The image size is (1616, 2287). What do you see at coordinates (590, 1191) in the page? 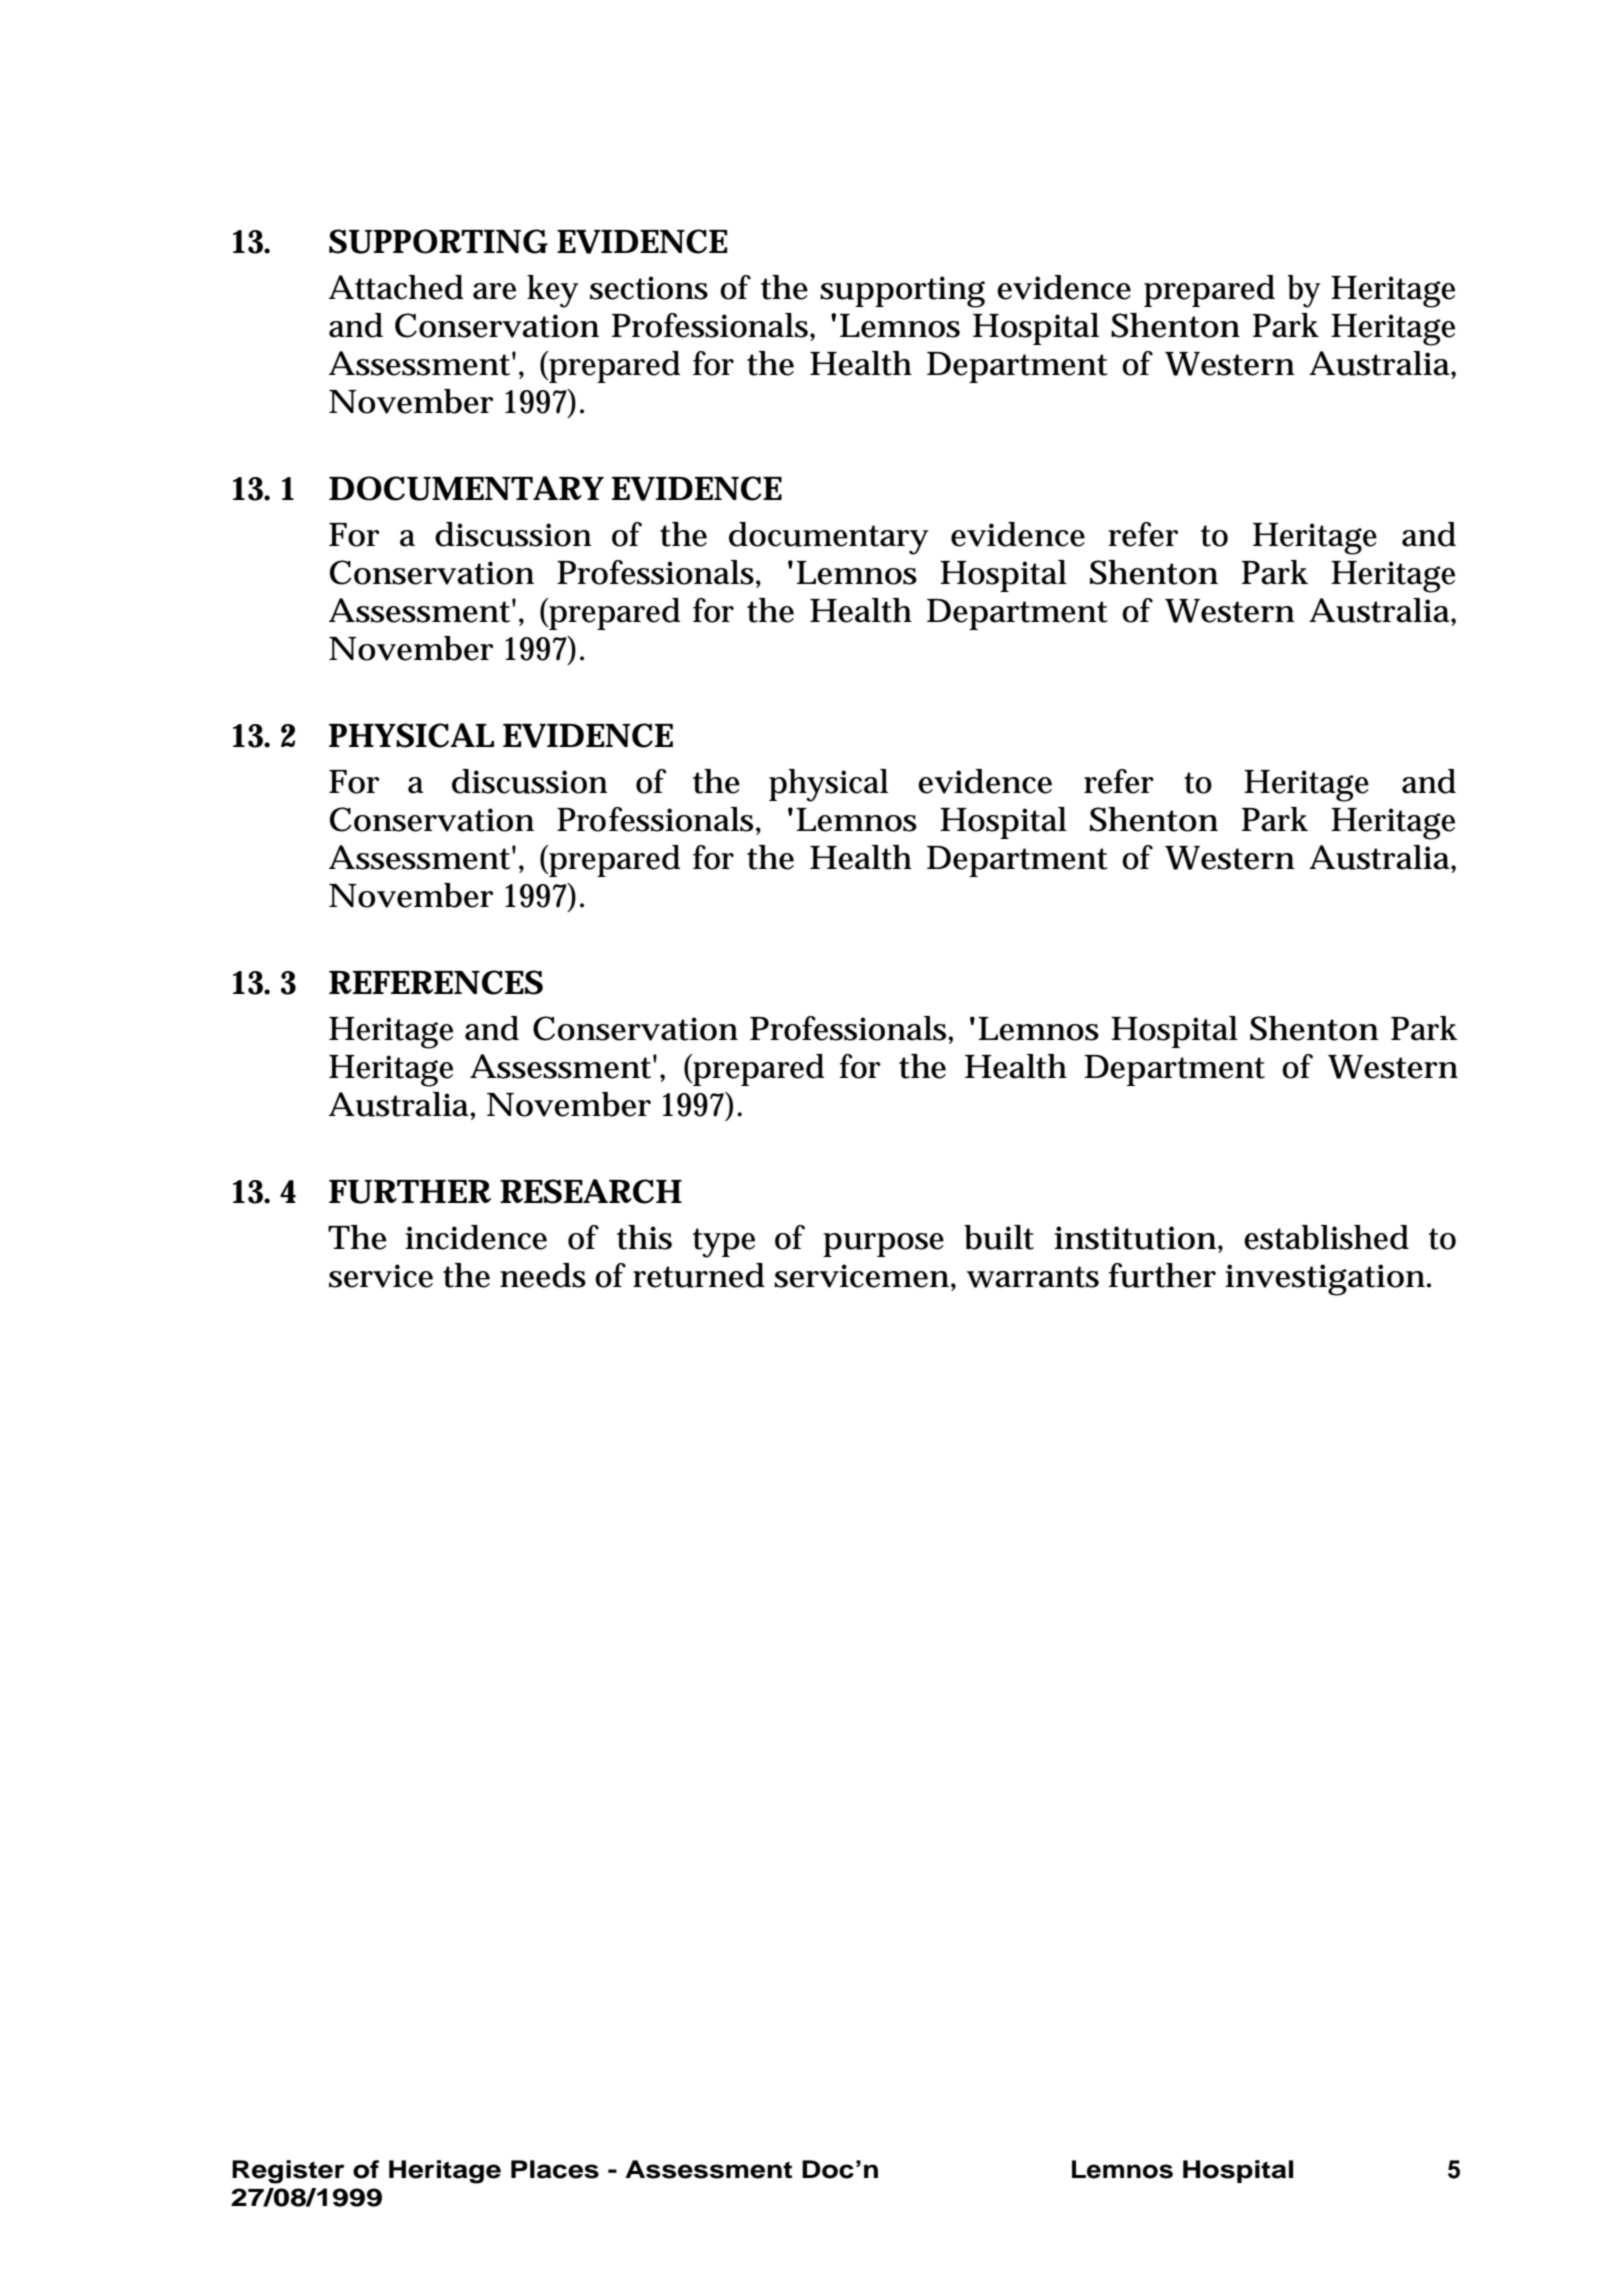
I see `RESEARCH` at bounding box center [590, 1191].
